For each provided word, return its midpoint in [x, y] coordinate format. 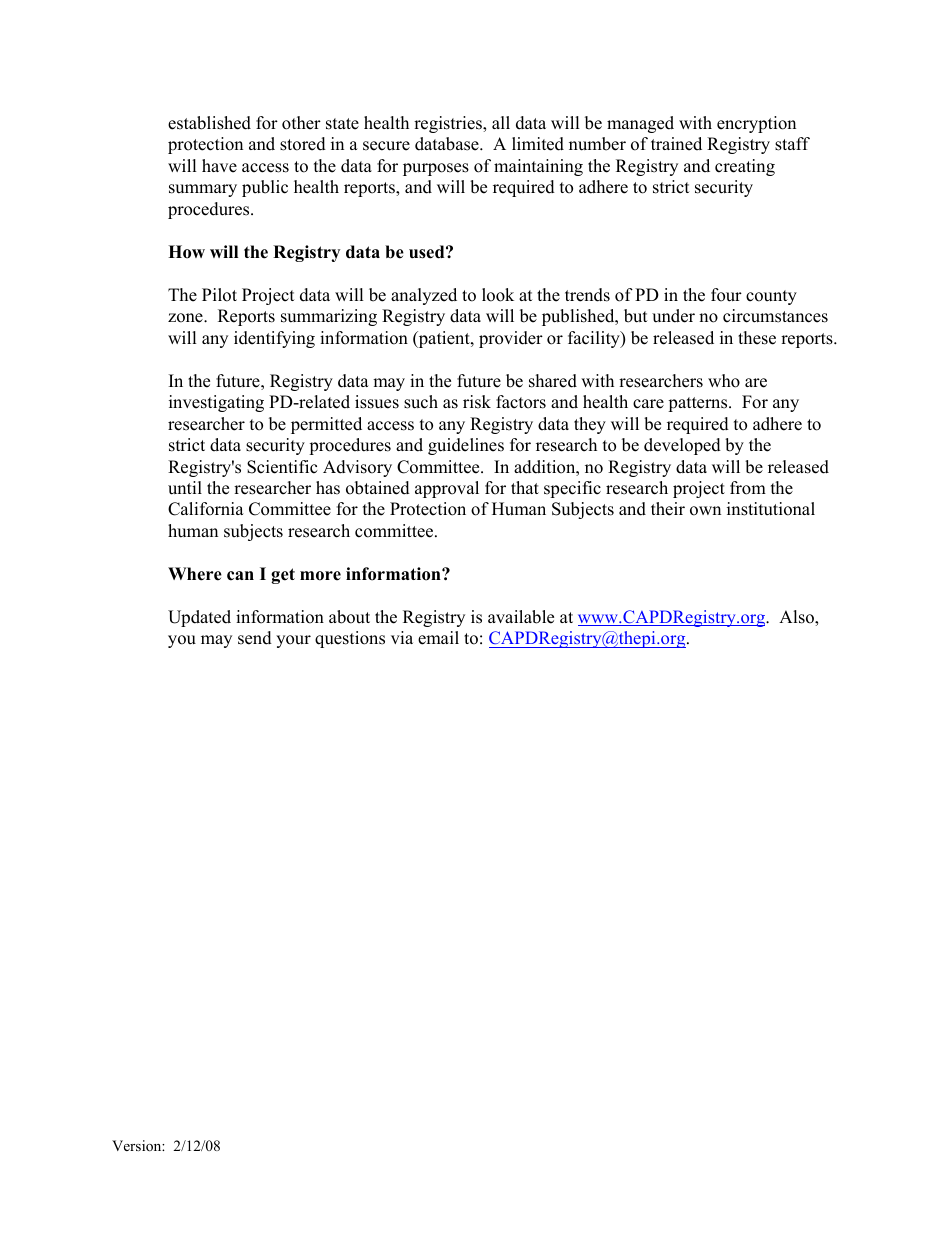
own [705, 511]
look [498, 295]
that [525, 487]
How [186, 252]
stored [303, 144]
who [724, 381]
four [726, 295]
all [501, 122]
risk [477, 402]
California [206, 509]
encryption [756, 124]
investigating [216, 403]
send [255, 638]
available [521, 617]
